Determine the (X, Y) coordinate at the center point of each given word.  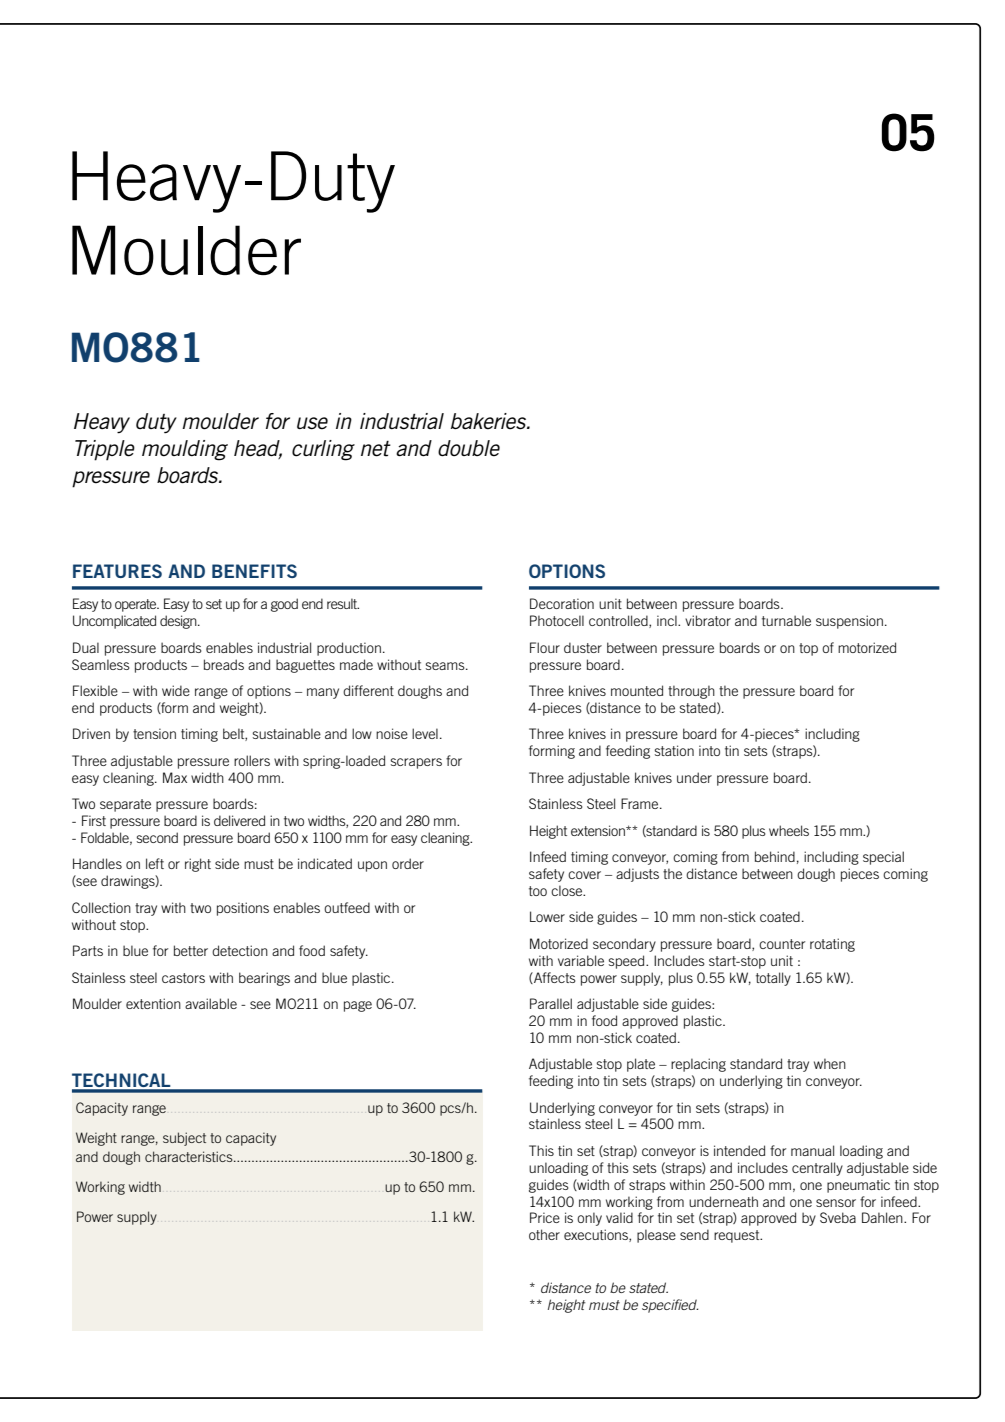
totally (773, 979)
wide (176, 690)
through (691, 692)
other (544, 1234)
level (425, 733)
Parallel (551, 1003)
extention (153, 1003)
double (469, 448)
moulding (185, 450)
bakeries (490, 421)
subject (184, 1139)
